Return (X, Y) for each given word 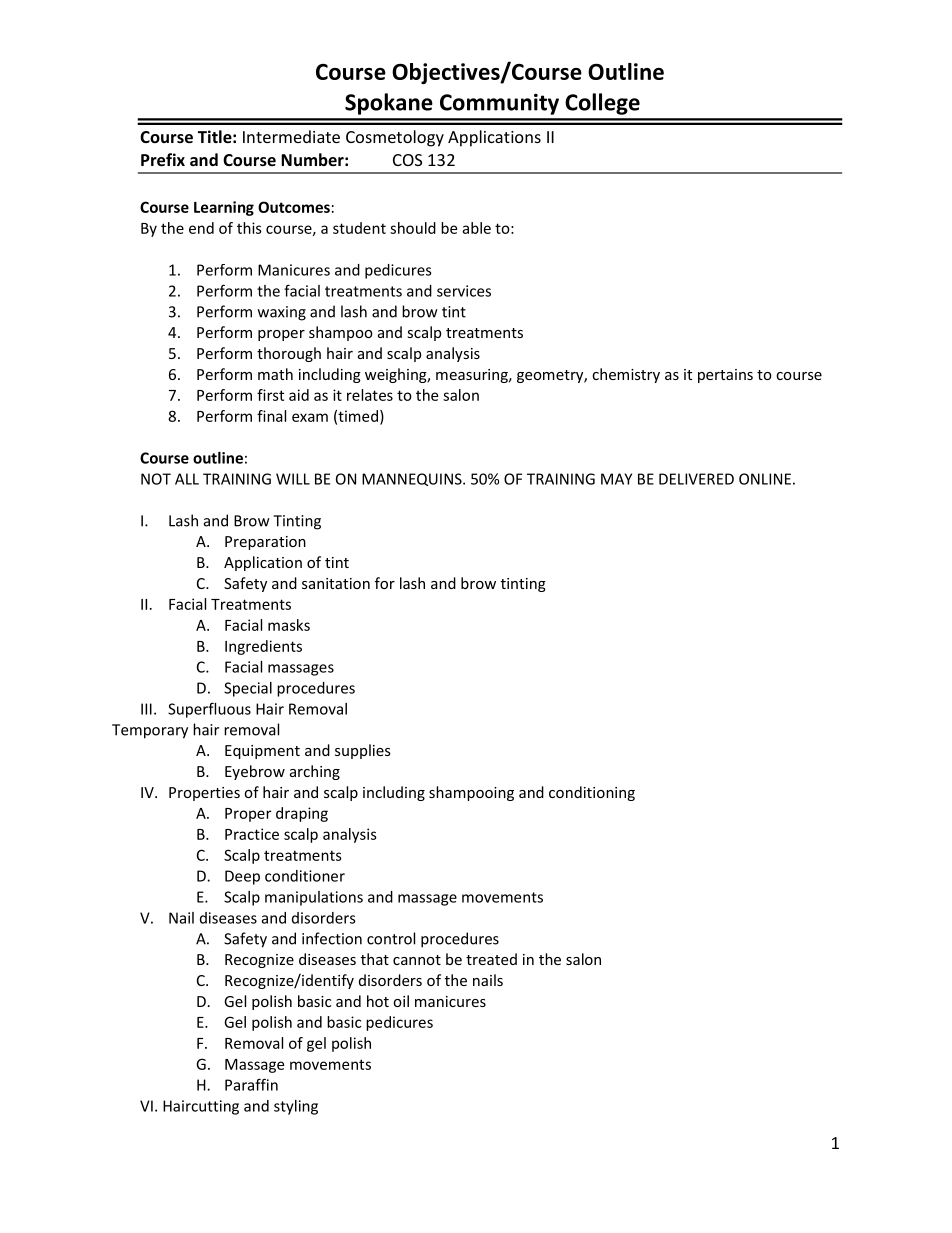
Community (499, 104)
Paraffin (251, 1084)
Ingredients (263, 647)
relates (370, 395)
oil (401, 1001)
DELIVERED (696, 479)
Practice (252, 834)
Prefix (163, 159)
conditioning (592, 793)
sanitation (336, 583)
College (602, 104)
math (275, 374)
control (391, 938)
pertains (725, 376)
